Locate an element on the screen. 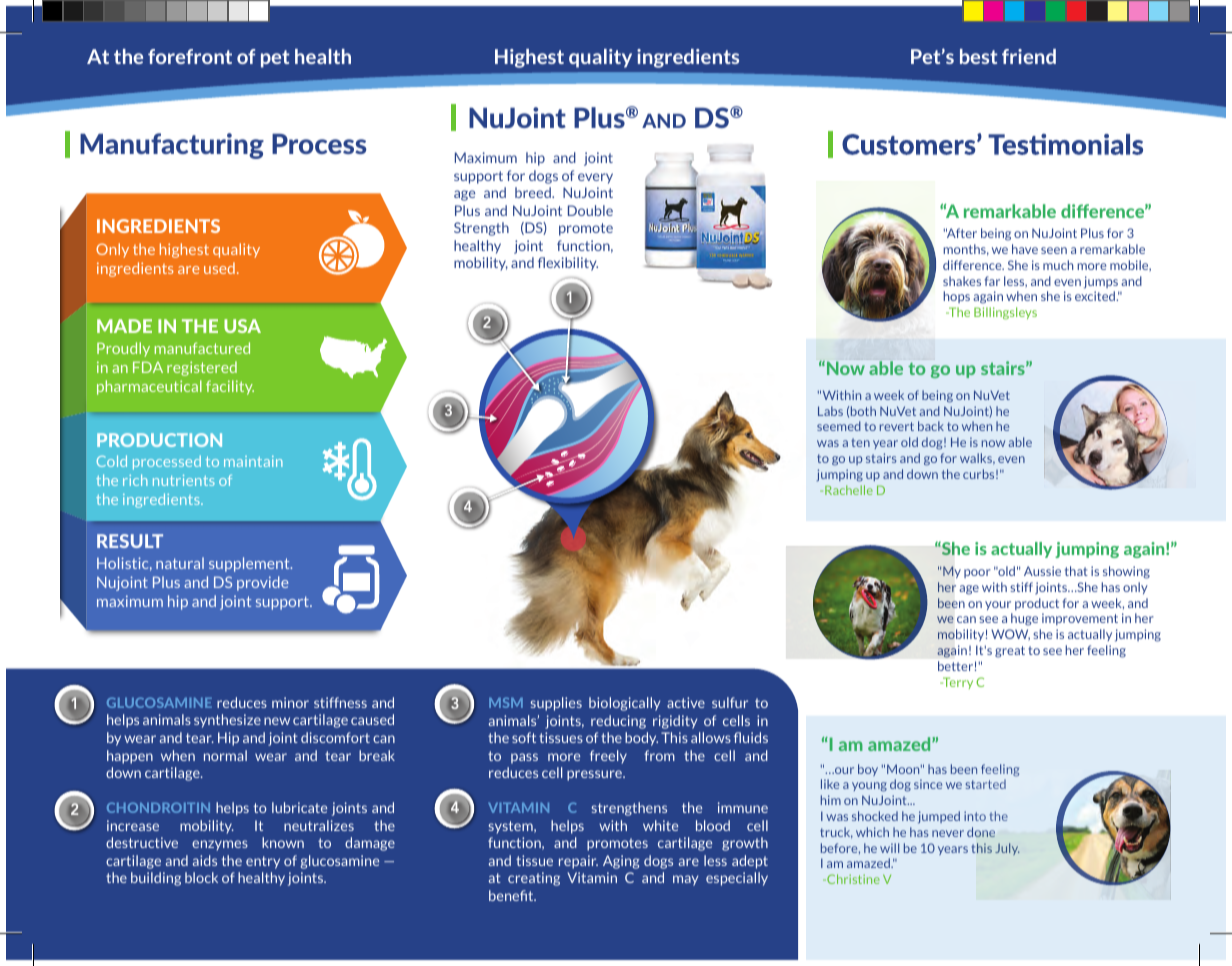 This screenshot has width=1232, height=966. USA is located at coordinates (242, 326).
